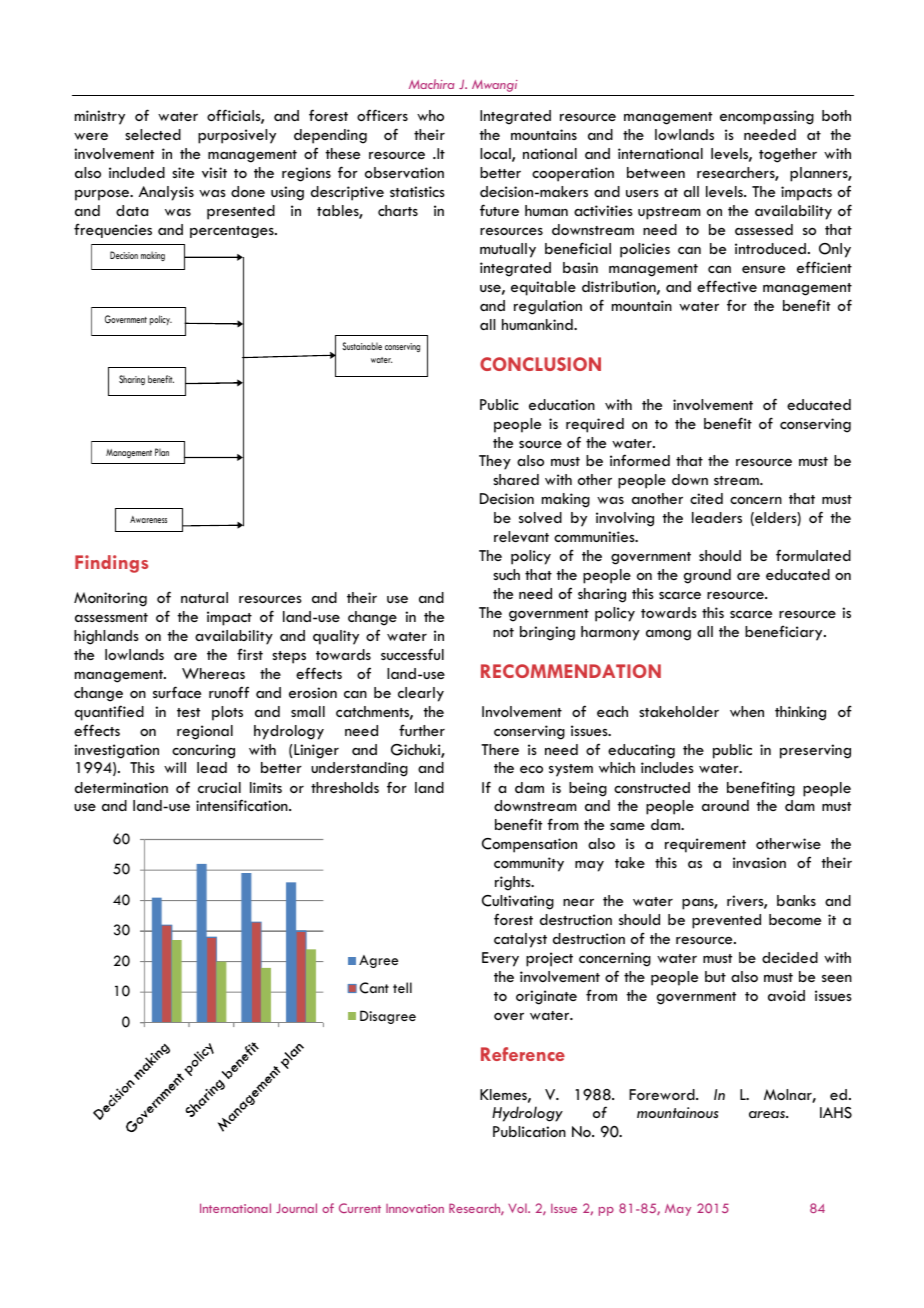 The image size is (924, 1308). I want to click on encompassing, so click(767, 117).
